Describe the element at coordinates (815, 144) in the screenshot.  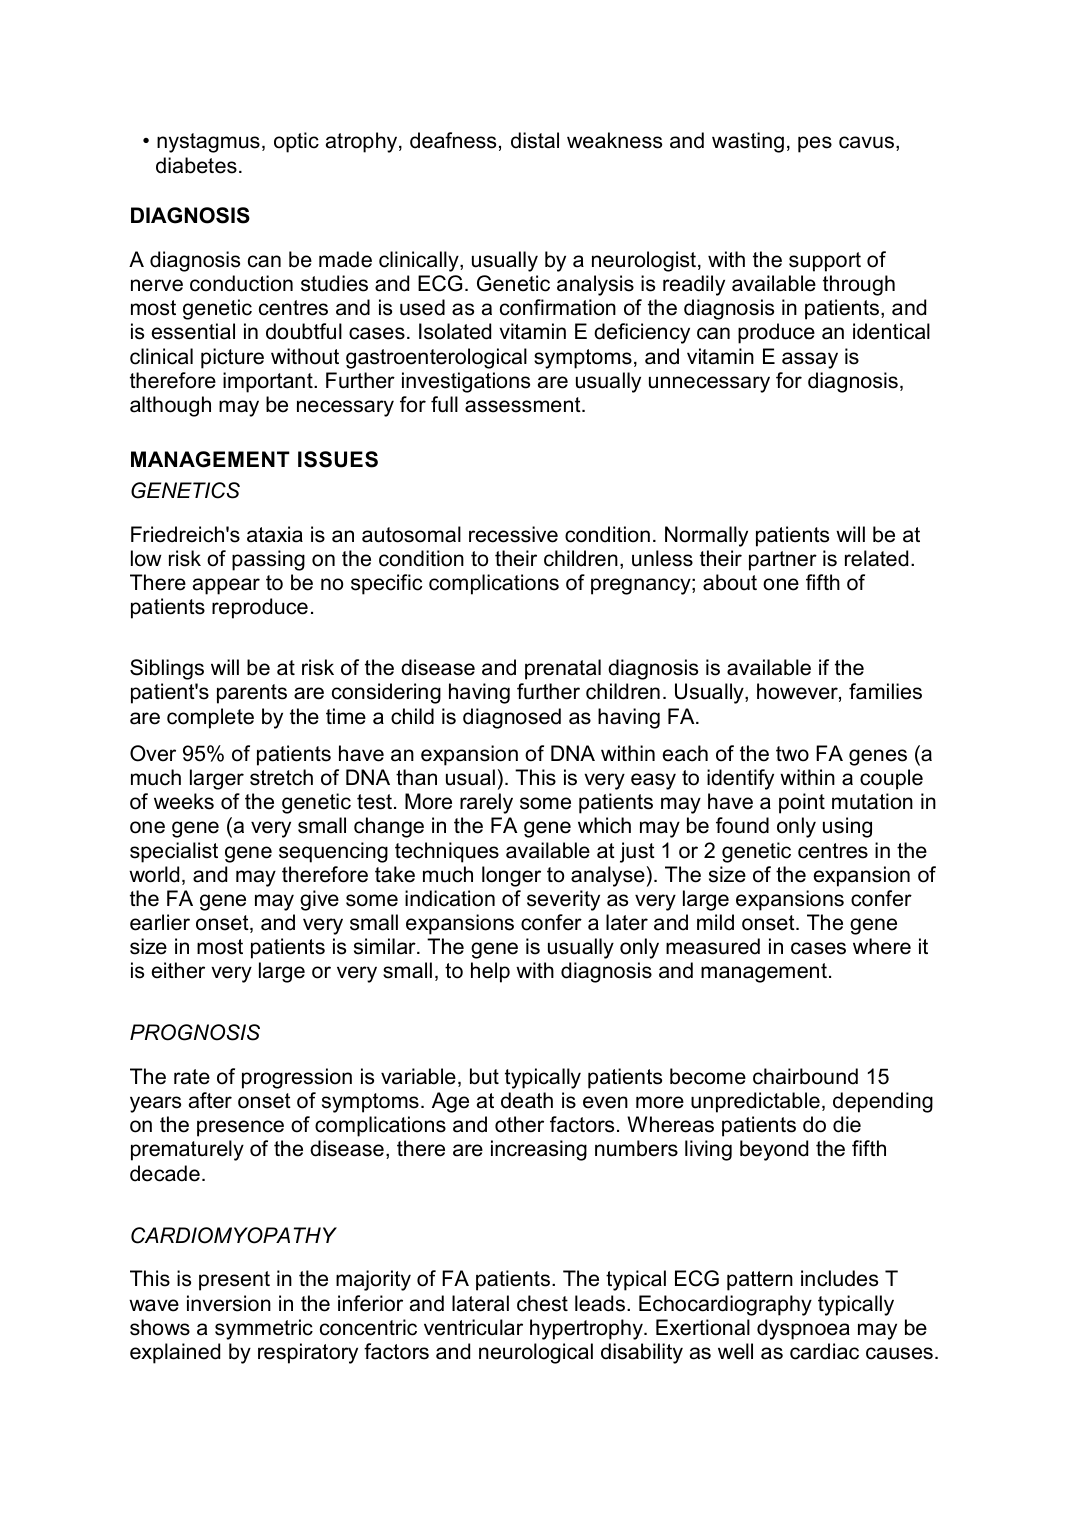
I see `pes` at that location.
